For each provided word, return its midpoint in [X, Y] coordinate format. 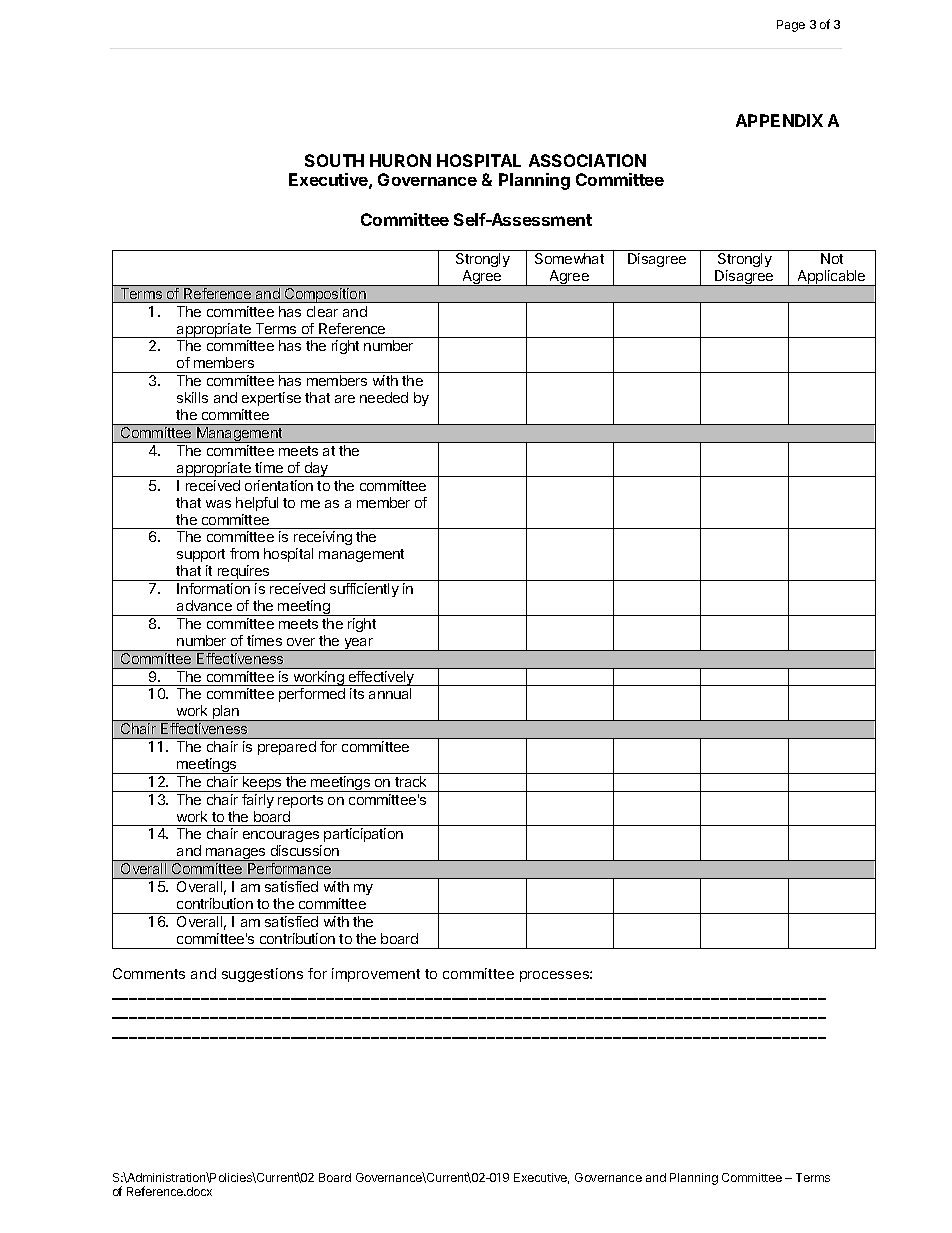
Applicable [832, 278]
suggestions [262, 975]
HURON [400, 160]
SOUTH [334, 160]
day [316, 469]
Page [791, 26]
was [218, 504]
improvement [376, 975]
